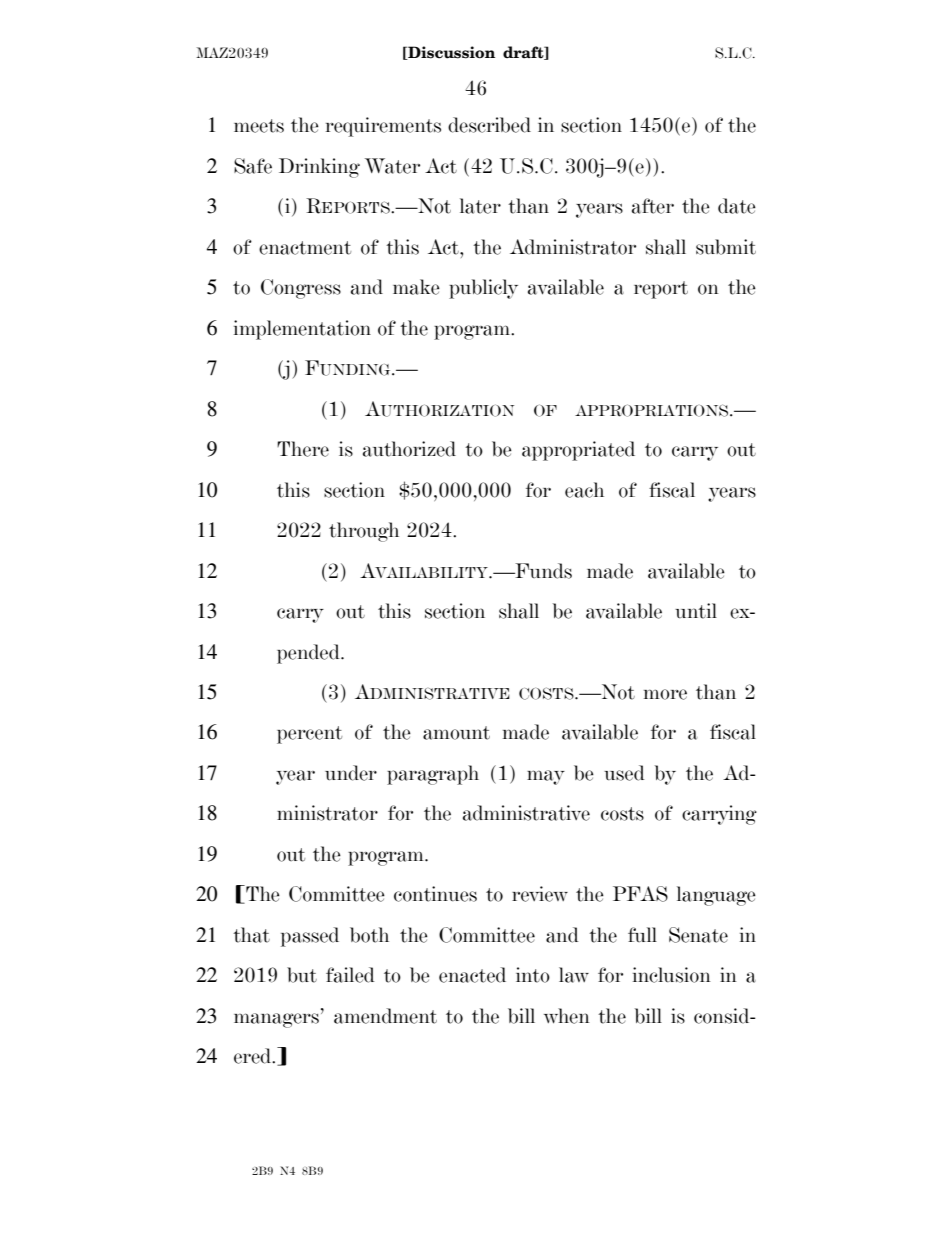 The width and height of the screenshot is (952, 1233). Describe the element at coordinates (653, 206) in the screenshot. I see `after` at that location.
